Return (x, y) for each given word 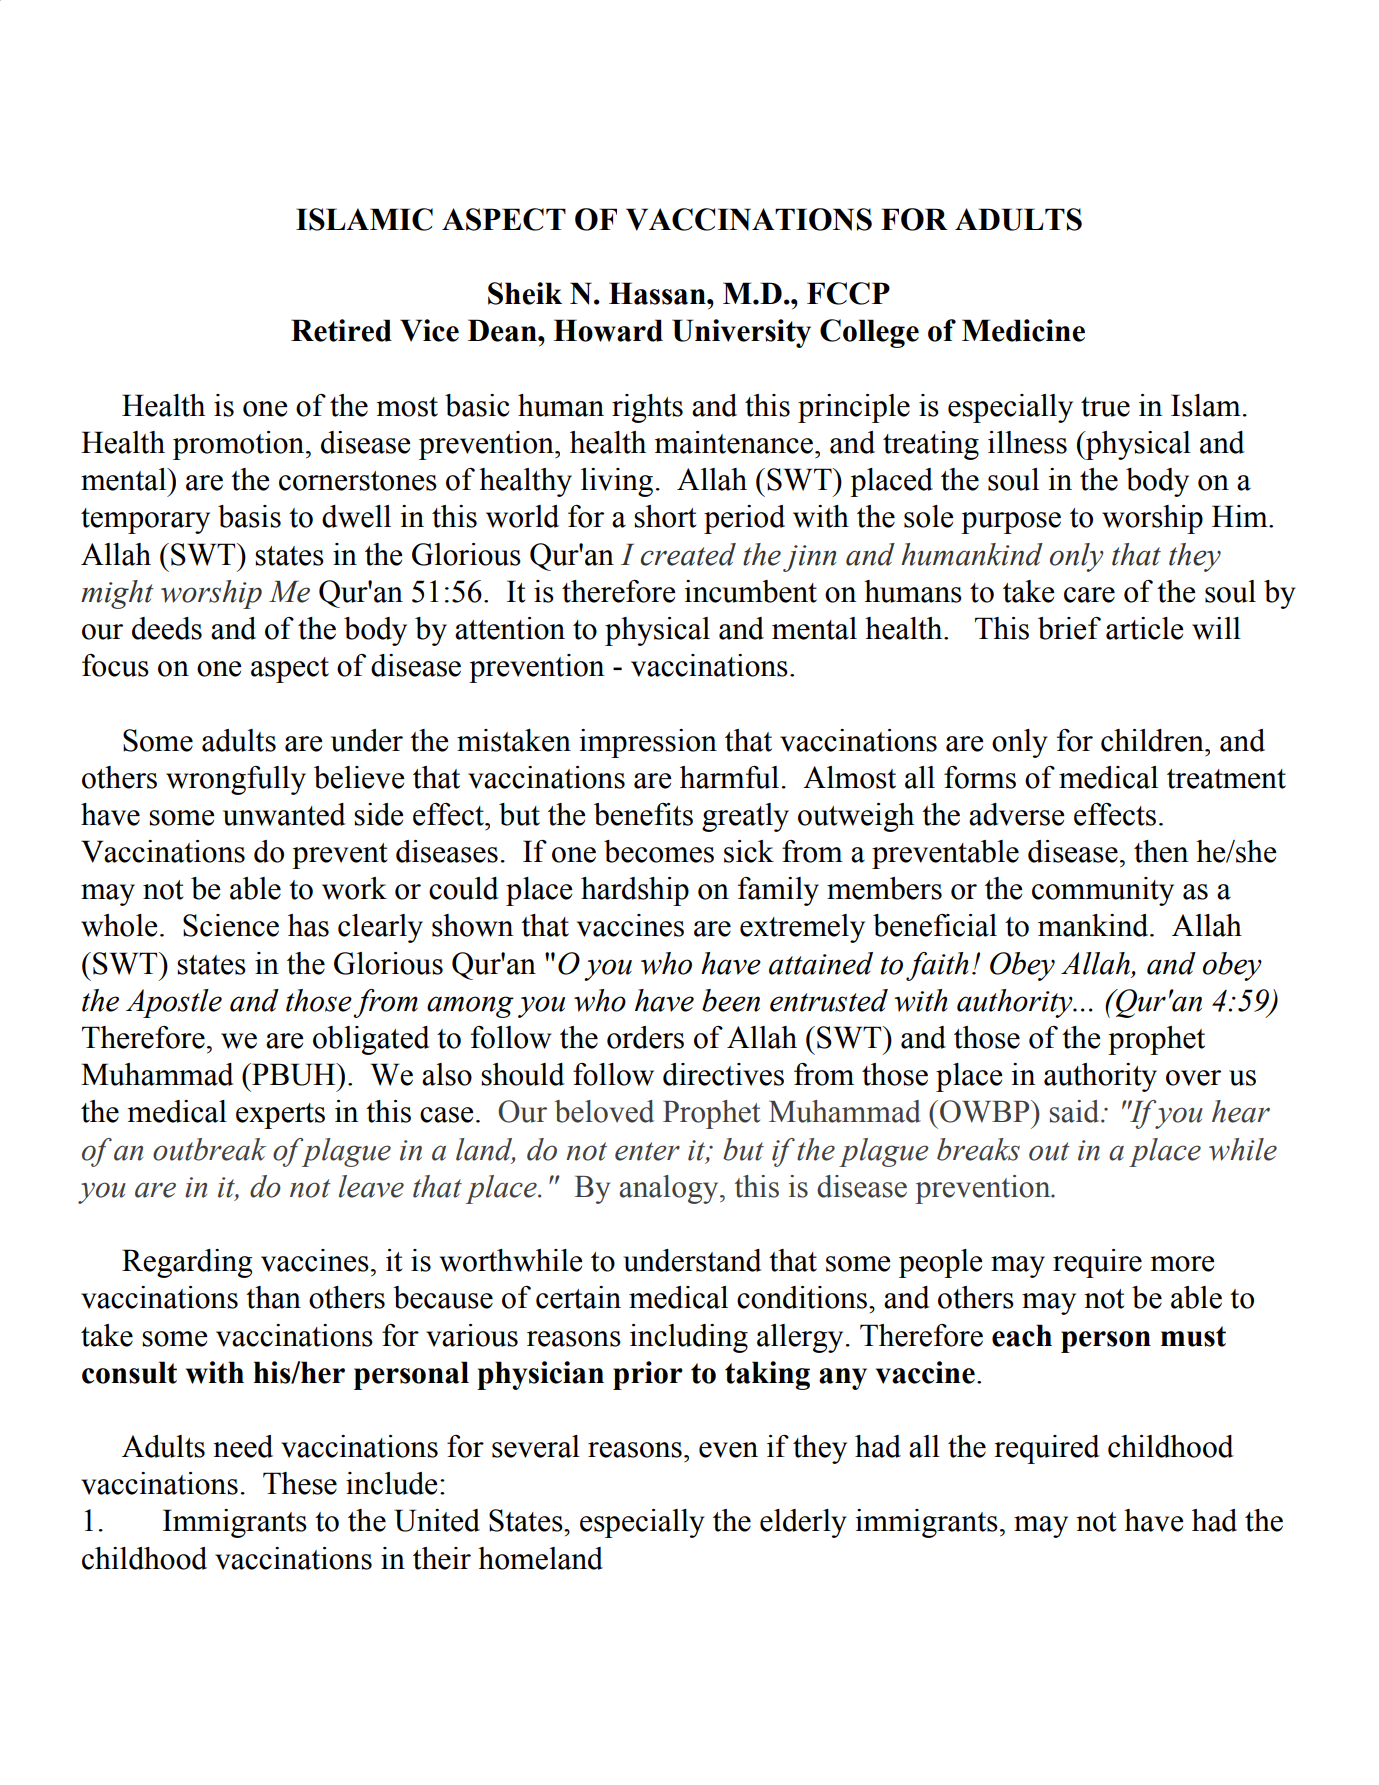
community (1103, 891)
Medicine (1023, 330)
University (741, 333)
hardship (635, 891)
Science (231, 925)
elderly (803, 1523)
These (300, 1483)
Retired (341, 330)
